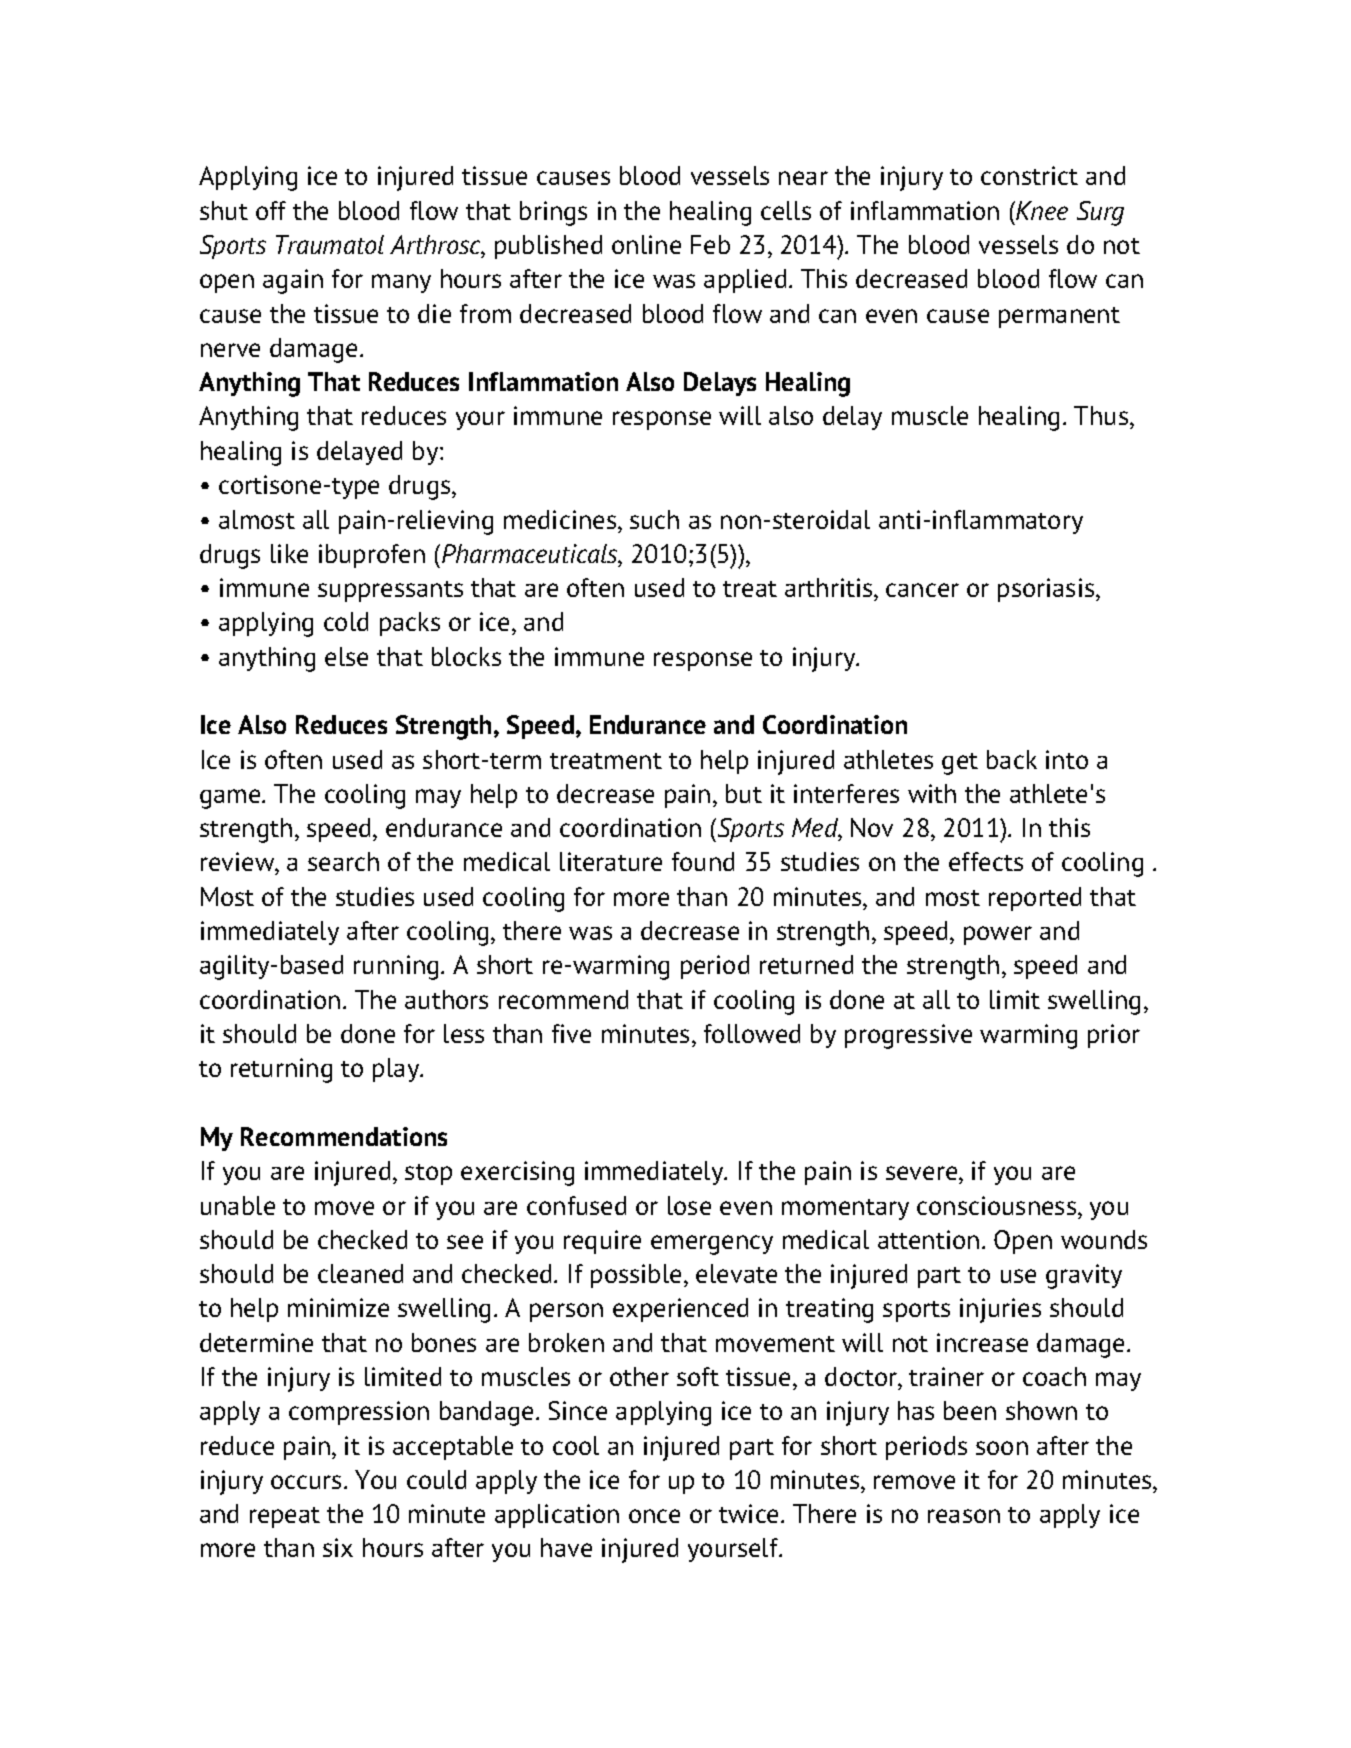  What do you see at coordinates (646, 244) in the image?
I see `online` at bounding box center [646, 244].
